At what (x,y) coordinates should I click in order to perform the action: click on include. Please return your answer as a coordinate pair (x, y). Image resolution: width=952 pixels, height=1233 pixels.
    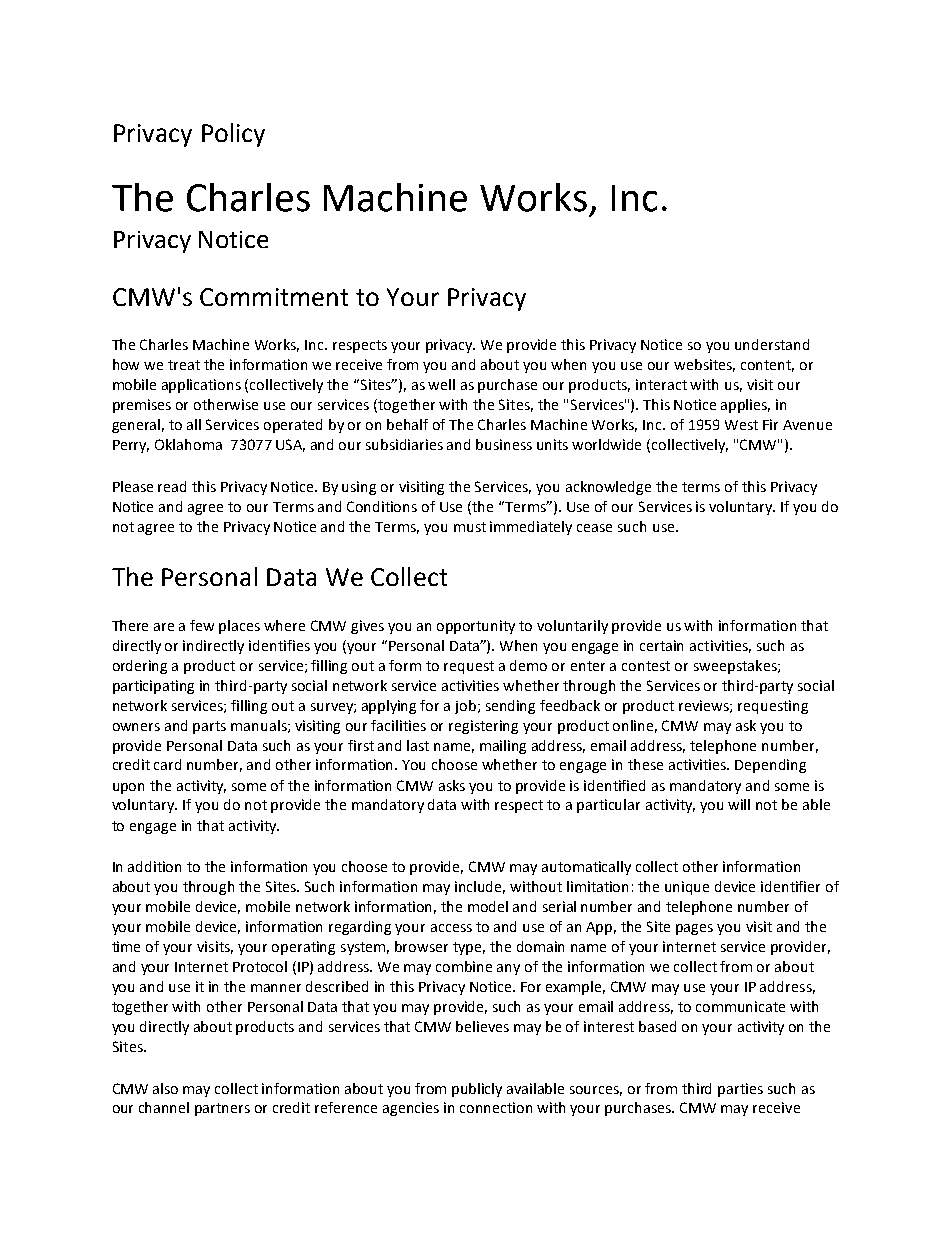
    Looking at the image, I should click on (480, 887).
